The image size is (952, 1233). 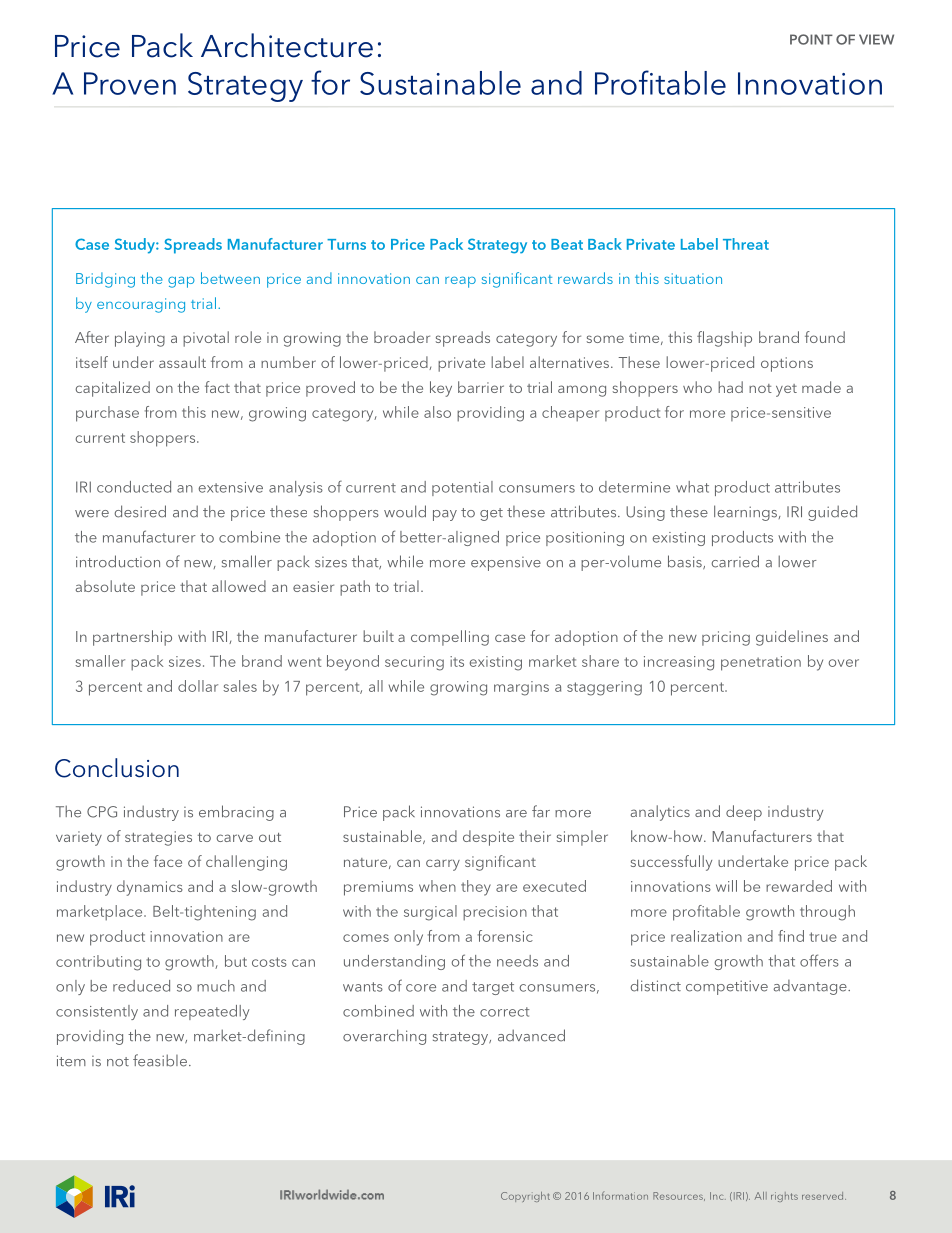 What do you see at coordinates (811, 39) in the screenshot?
I see `POINT` at bounding box center [811, 39].
